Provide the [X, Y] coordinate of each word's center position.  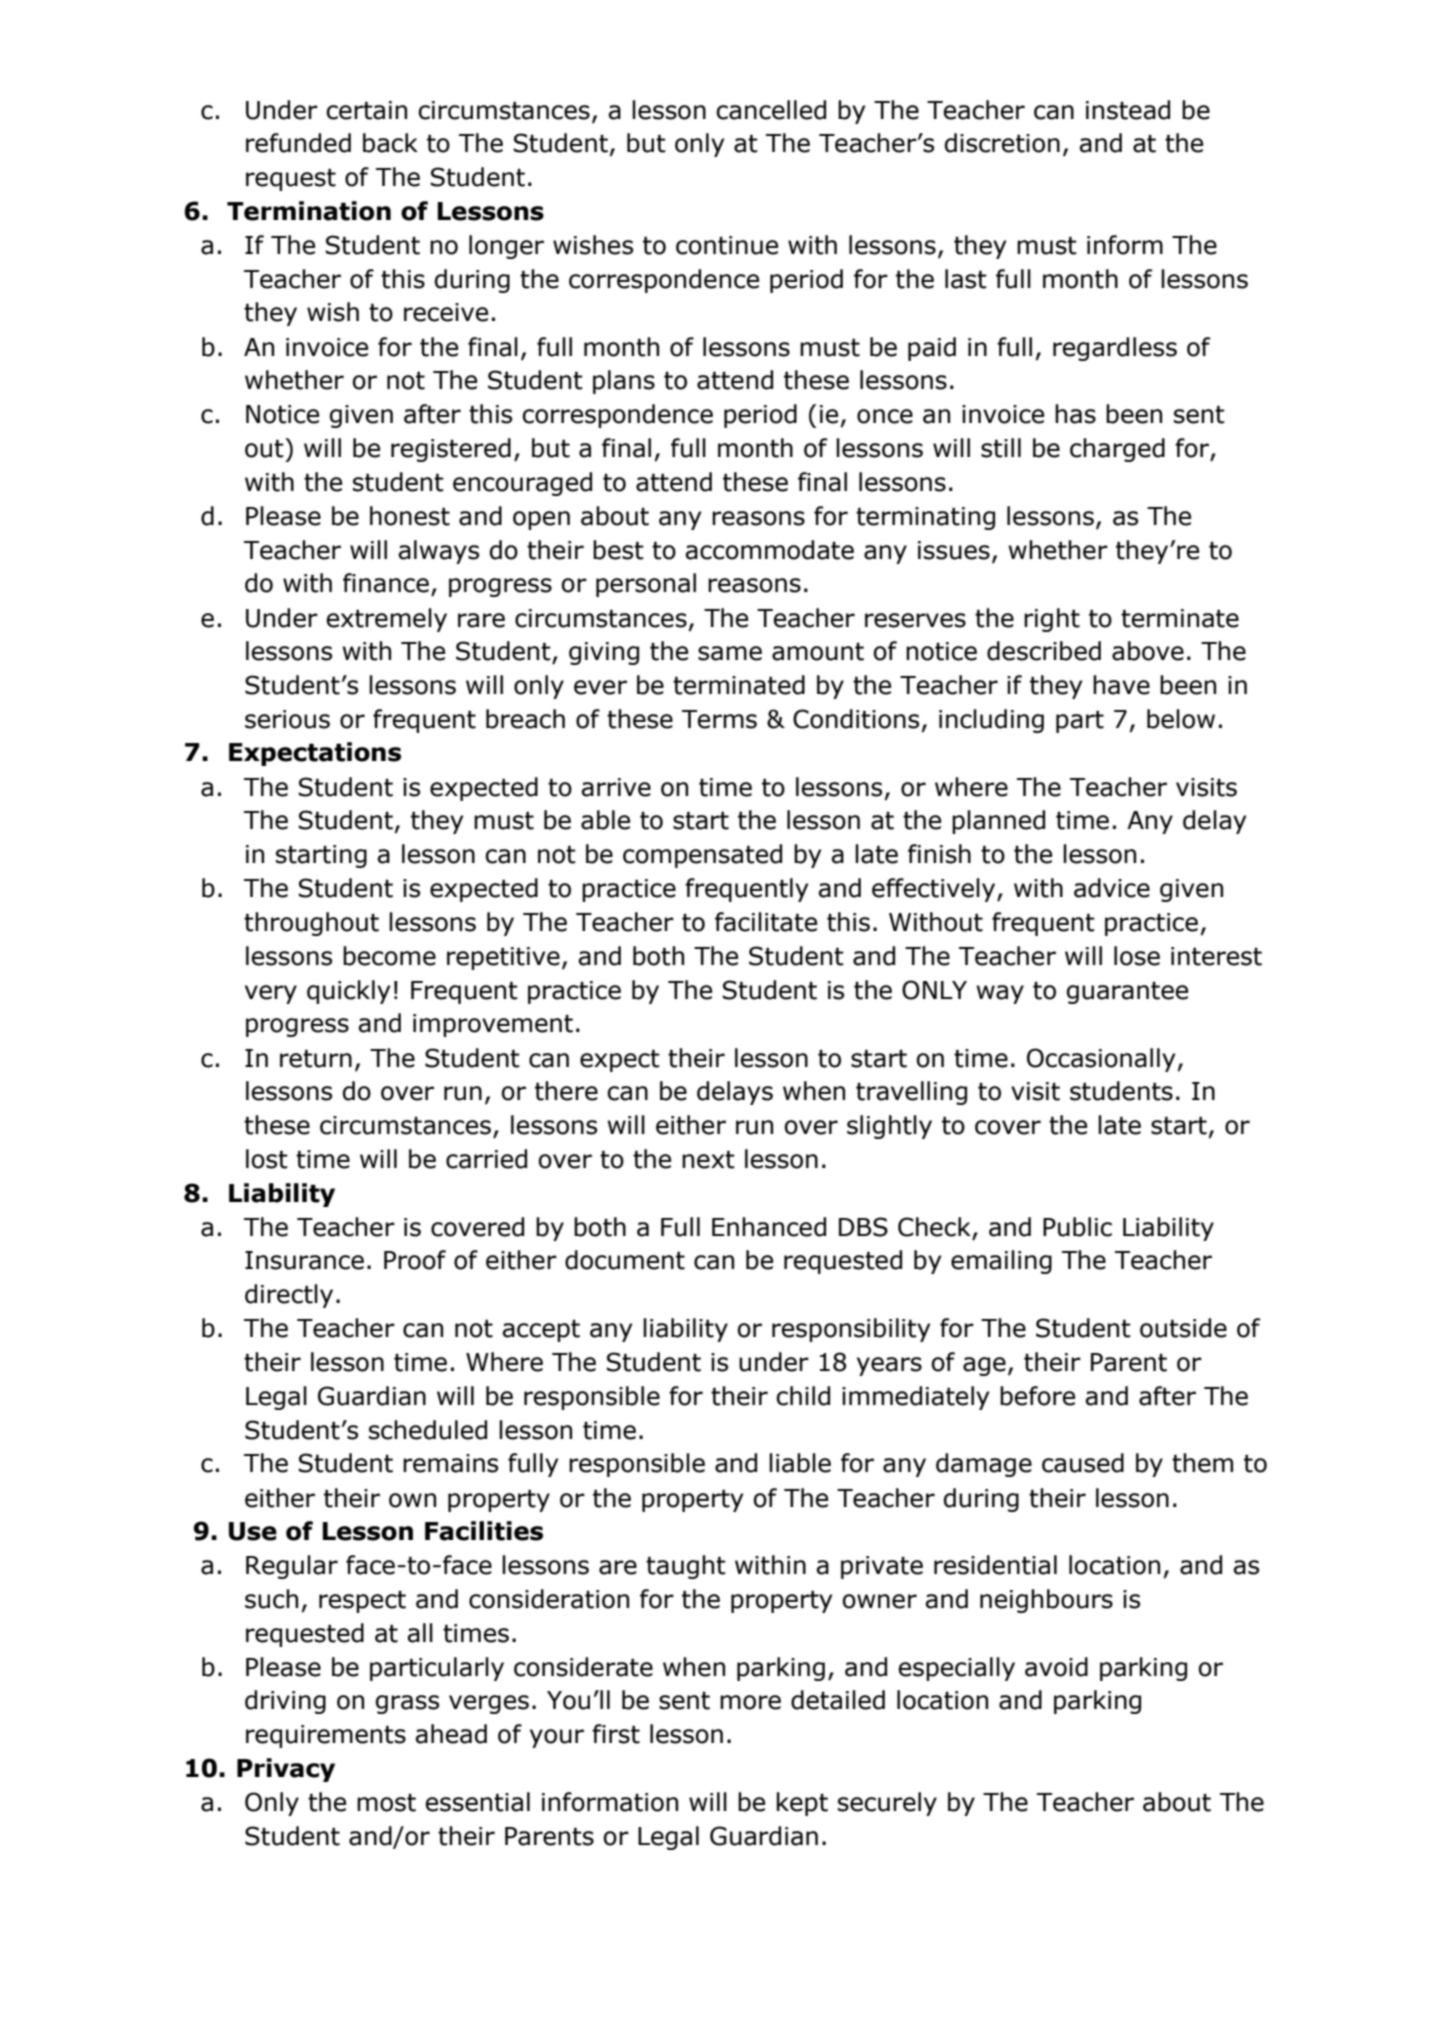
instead [1128, 110]
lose [1137, 956]
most [386, 1803]
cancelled [771, 110]
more [750, 1702]
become [389, 956]
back [390, 143]
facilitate [766, 922]
